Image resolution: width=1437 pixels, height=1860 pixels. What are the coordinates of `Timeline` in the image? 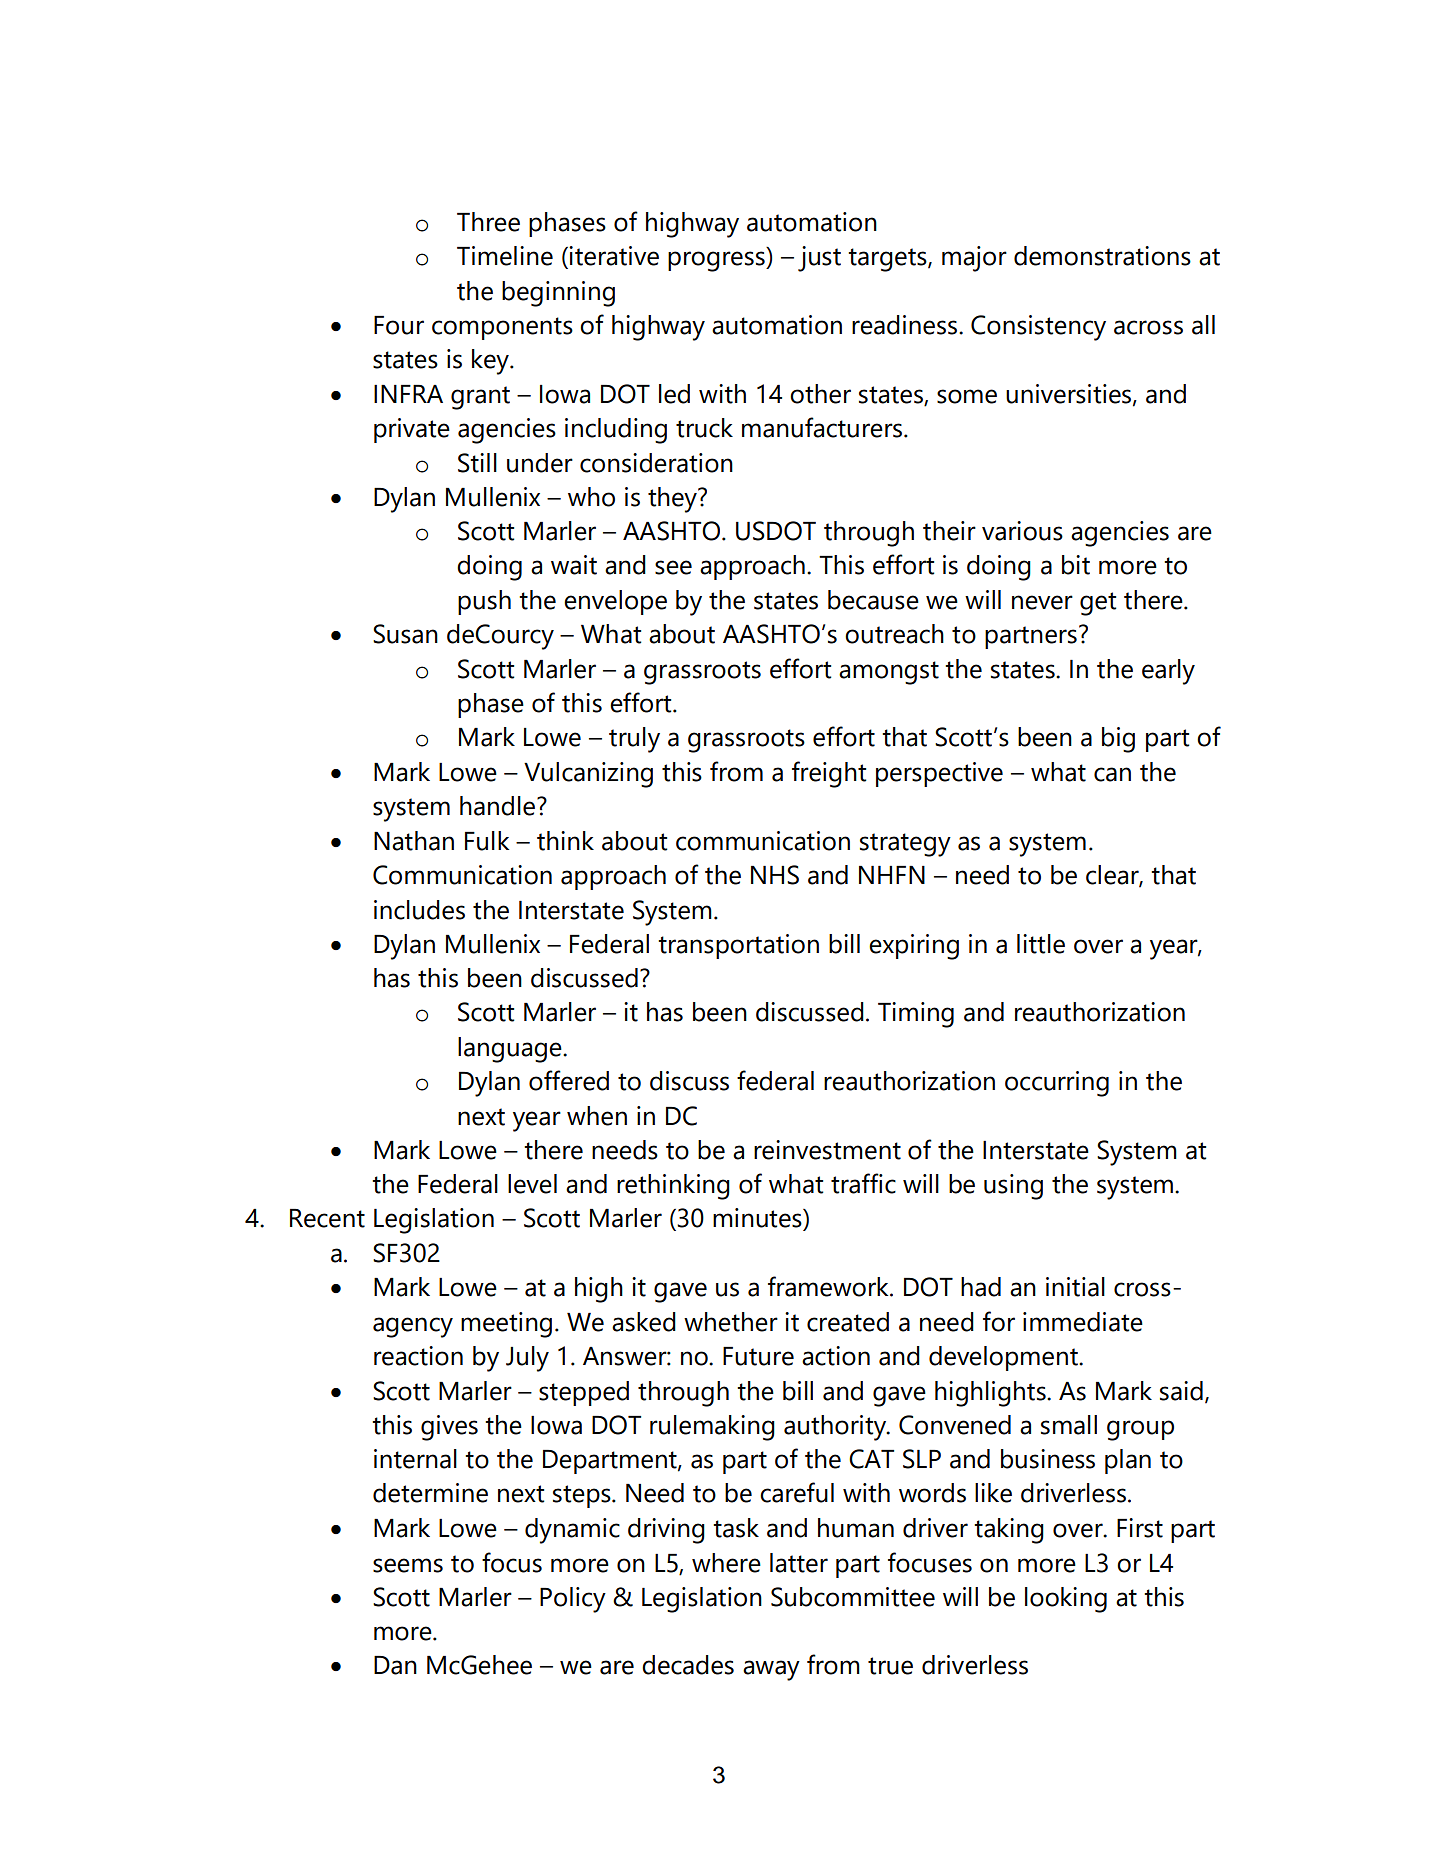 It's located at (505, 256).
